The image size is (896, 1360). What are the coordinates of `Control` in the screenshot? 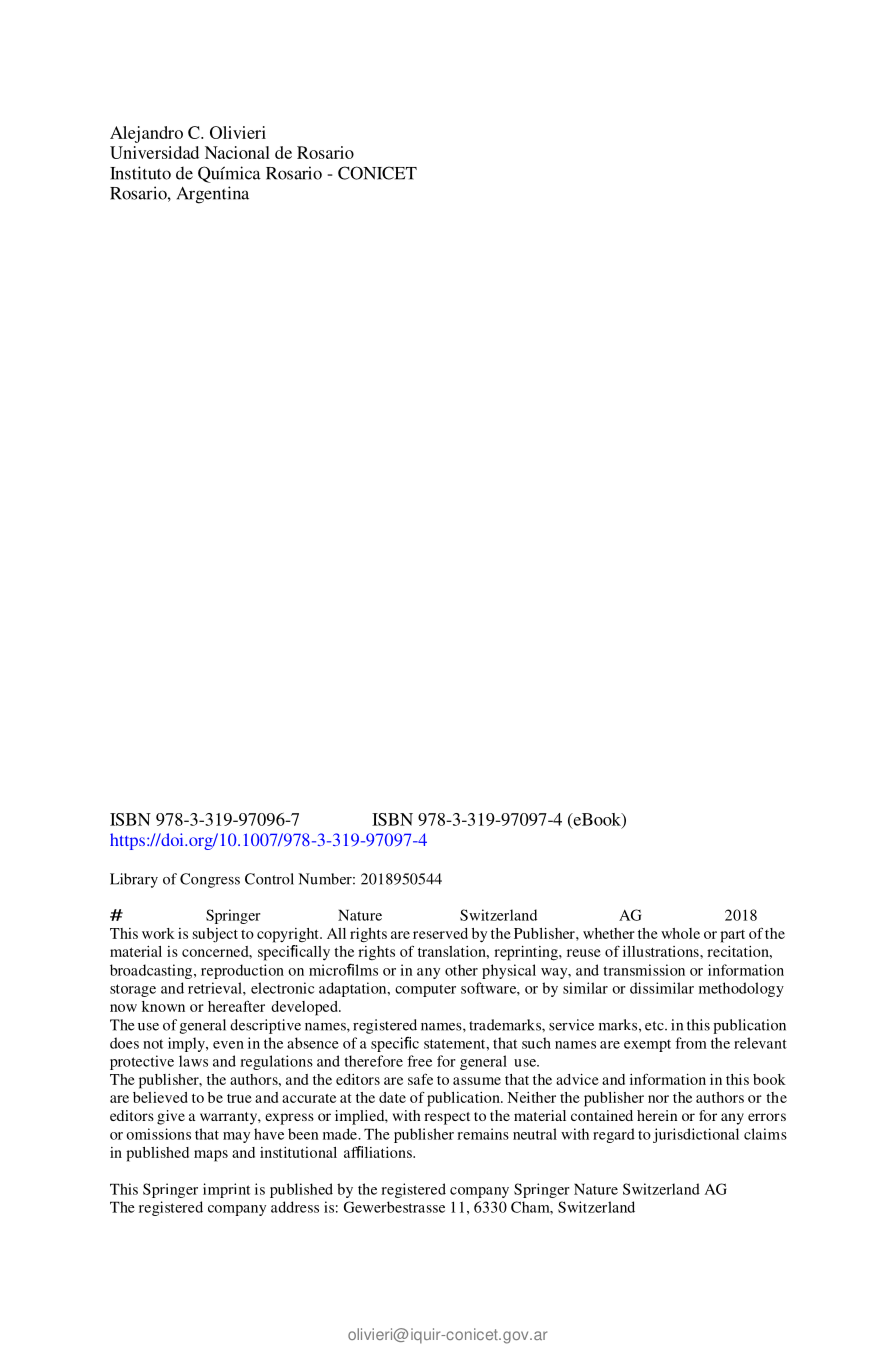 It's located at (269, 879).
